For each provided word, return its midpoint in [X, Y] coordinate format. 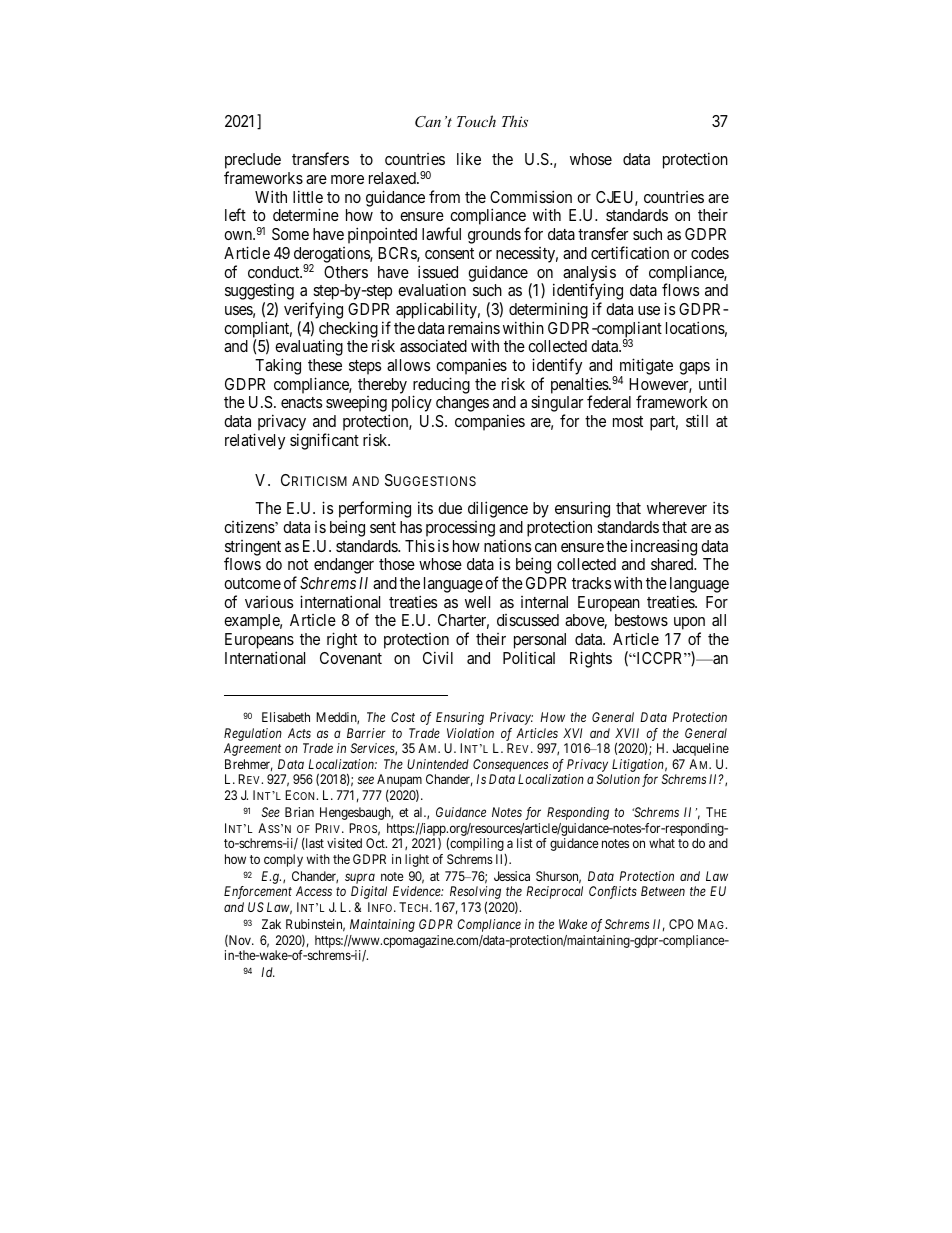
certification [630, 252]
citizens [250, 527]
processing [460, 529]
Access [314, 891]
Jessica [512, 876]
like [469, 158]
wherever [677, 508]
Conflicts [613, 892]
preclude [253, 162]
